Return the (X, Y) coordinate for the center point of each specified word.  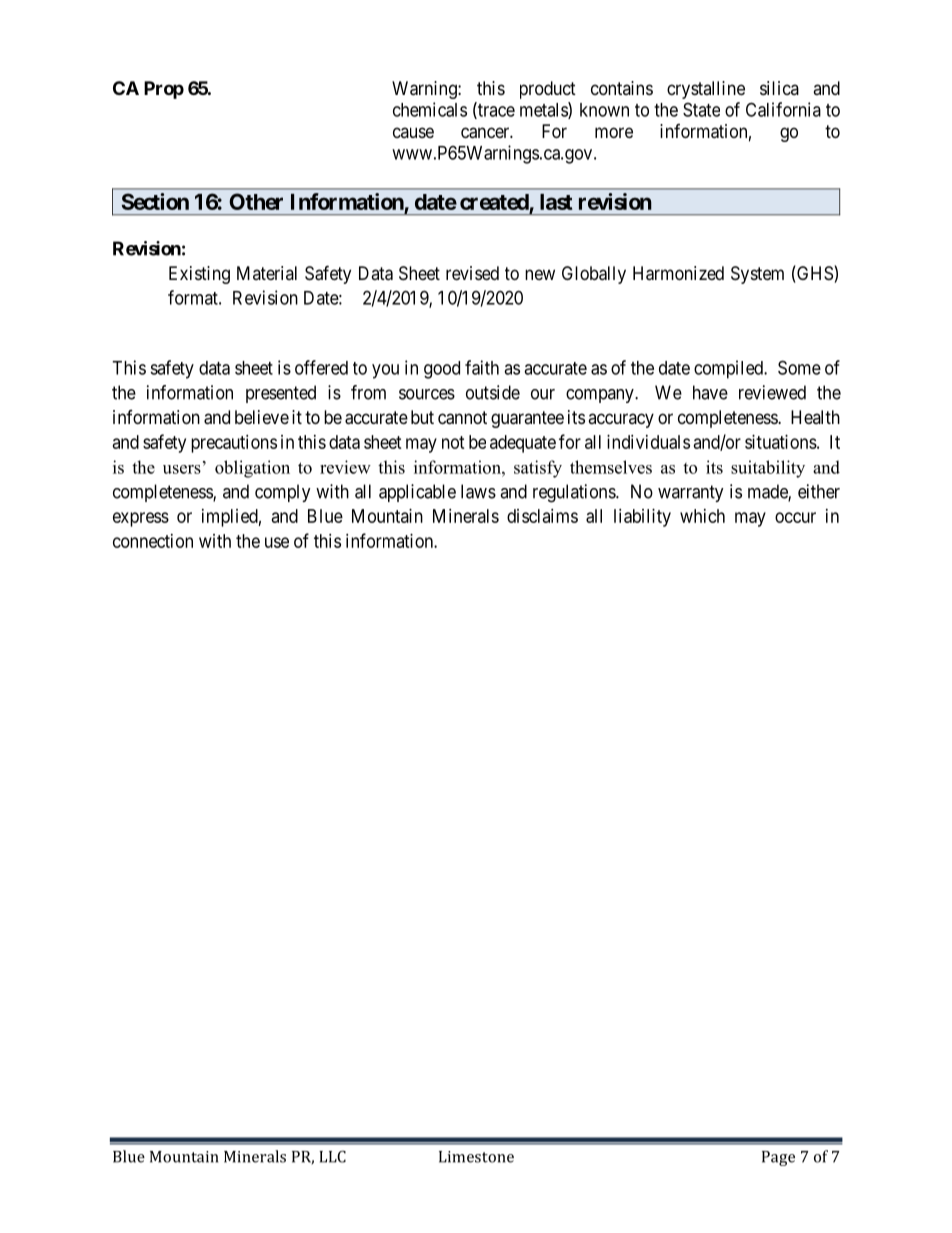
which (702, 516)
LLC (332, 1156)
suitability (768, 469)
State (701, 109)
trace (495, 111)
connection (153, 541)
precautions (234, 444)
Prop (164, 90)
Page (778, 1158)
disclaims (542, 516)
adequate (523, 444)
